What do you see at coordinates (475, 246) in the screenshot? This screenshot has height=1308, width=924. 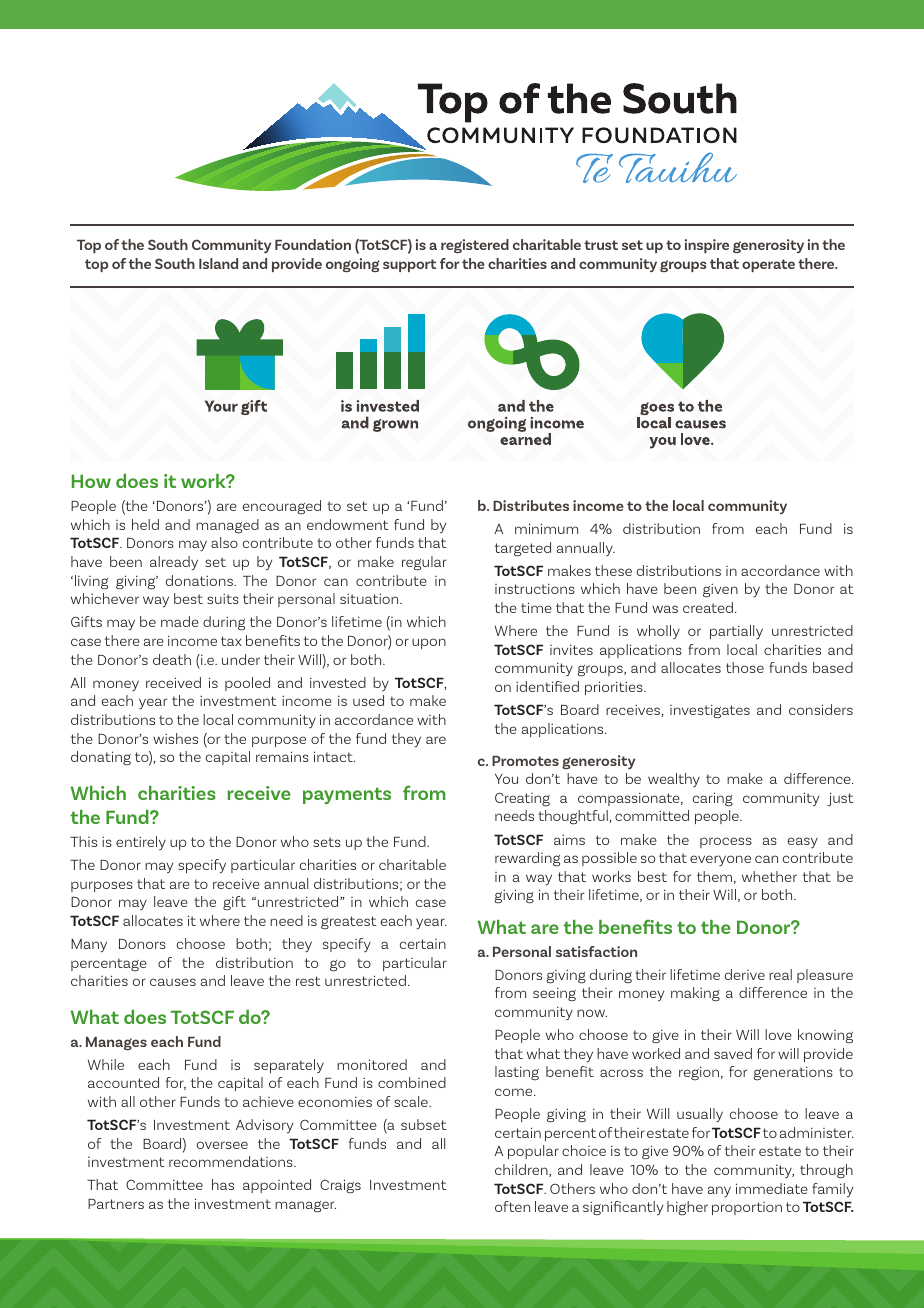 I see `registered` at bounding box center [475, 246].
